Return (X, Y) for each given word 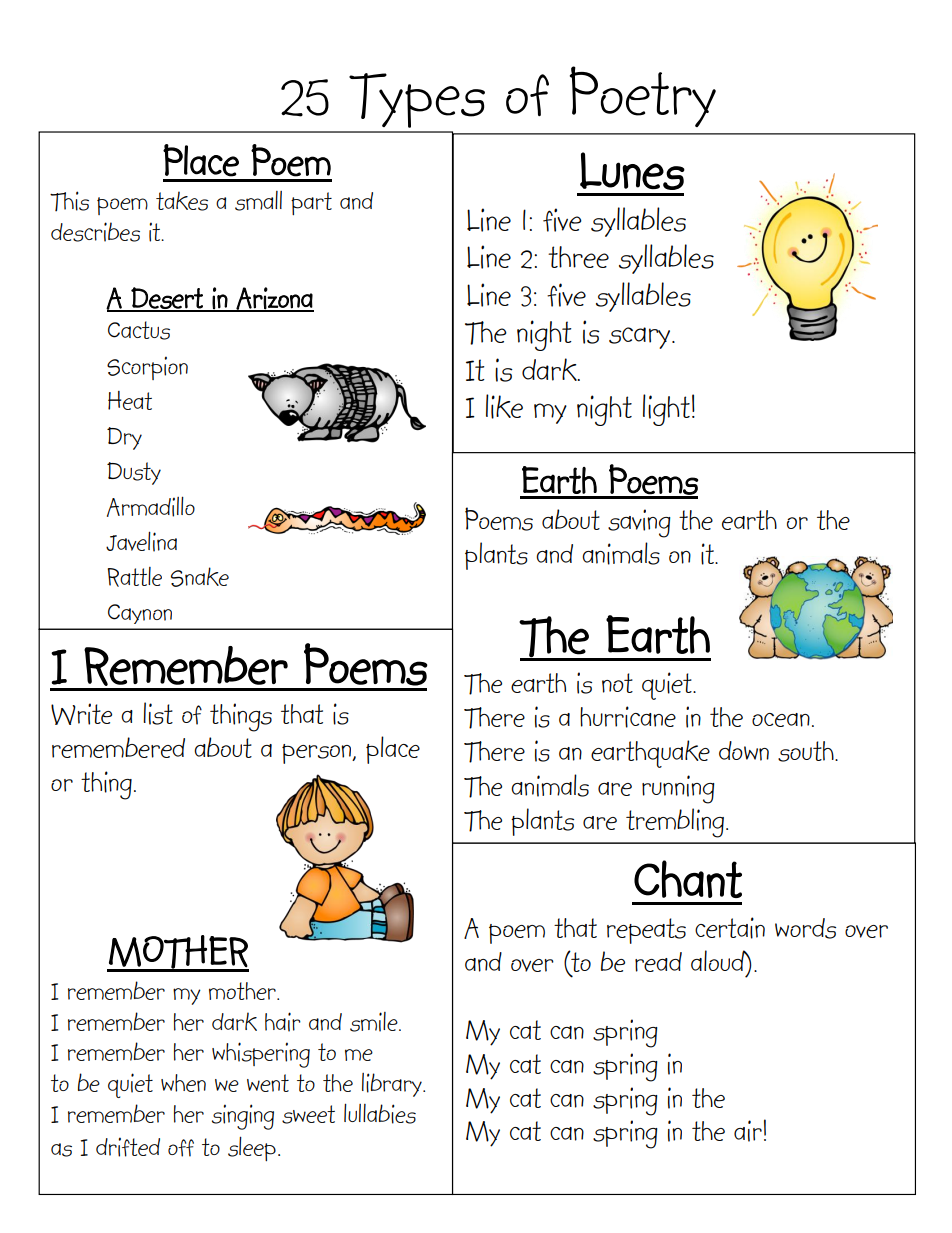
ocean (781, 720)
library (393, 1085)
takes (182, 201)
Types (417, 100)
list (158, 713)
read (658, 962)
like (504, 406)
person (318, 754)
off (181, 1148)
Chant (688, 879)
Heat (130, 400)
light (666, 410)
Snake (200, 577)
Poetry (643, 96)
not (617, 683)
